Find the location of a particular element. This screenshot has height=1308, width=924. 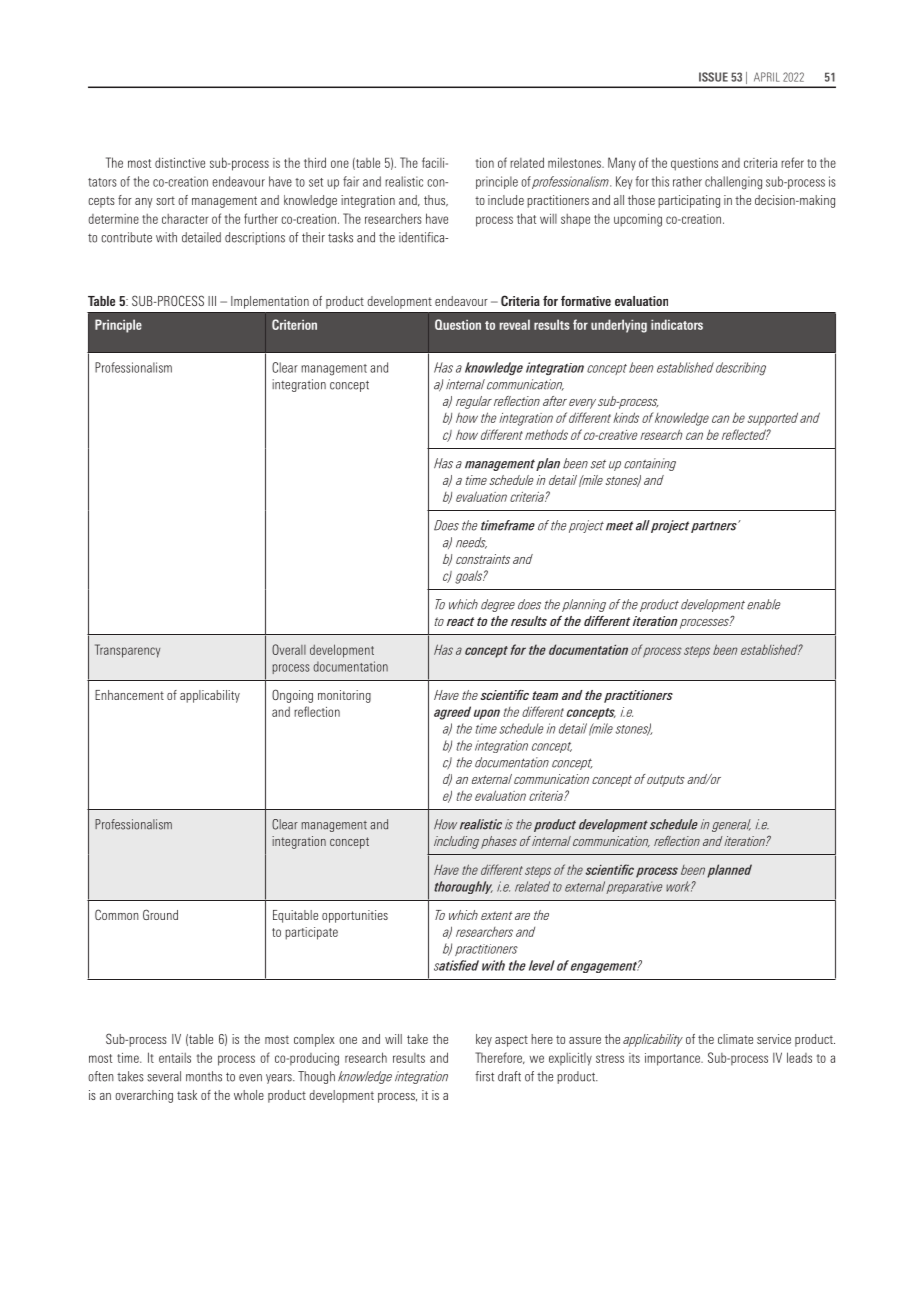

general is located at coordinates (731, 825).
